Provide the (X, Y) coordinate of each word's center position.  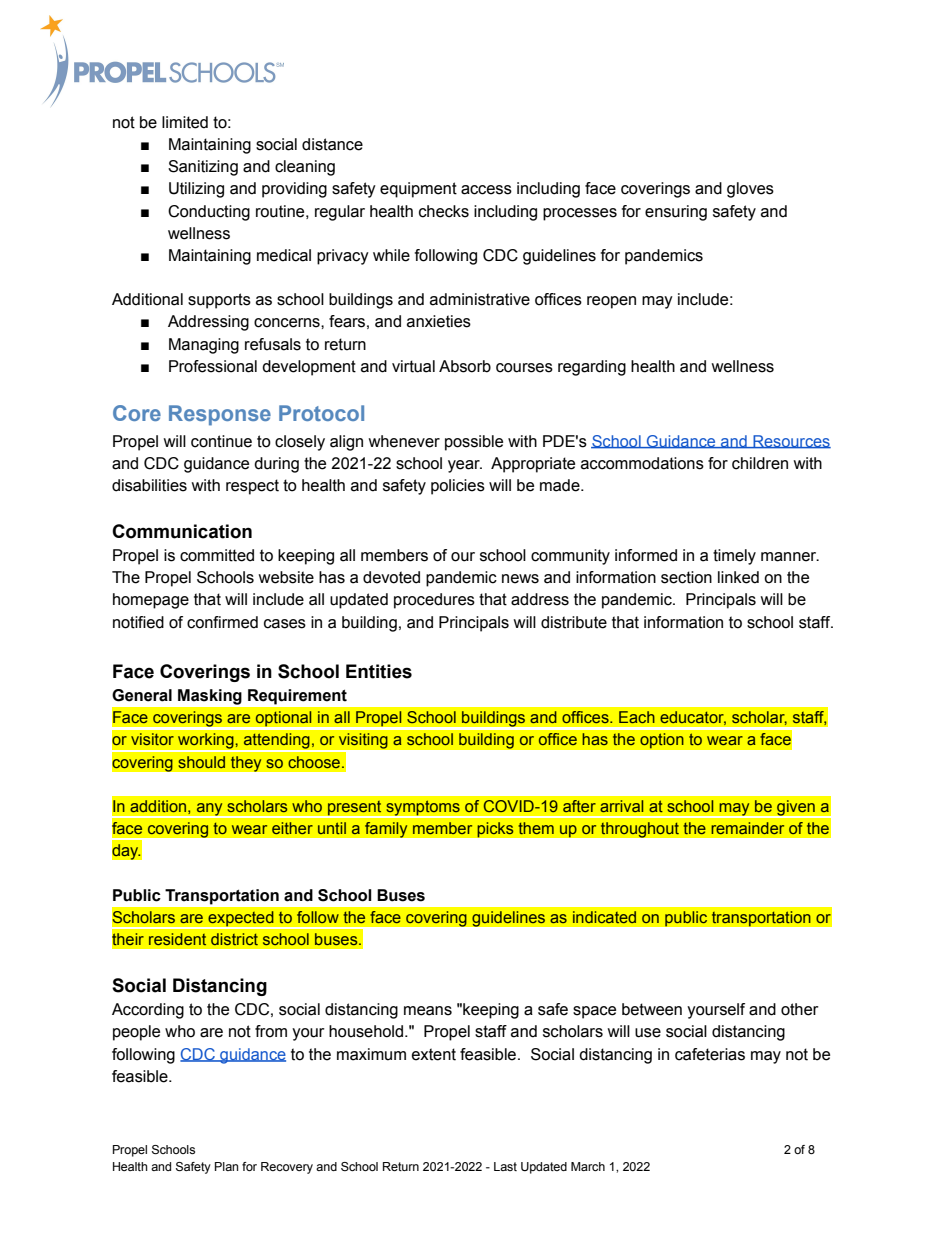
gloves (750, 190)
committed (217, 555)
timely (734, 557)
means (428, 1011)
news (520, 579)
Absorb (465, 366)
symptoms (423, 809)
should (201, 762)
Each (637, 717)
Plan (226, 1166)
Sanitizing (203, 168)
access (486, 190)
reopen (611, 302)
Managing (204, 346)
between (652, 1009)
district (234, 939)
